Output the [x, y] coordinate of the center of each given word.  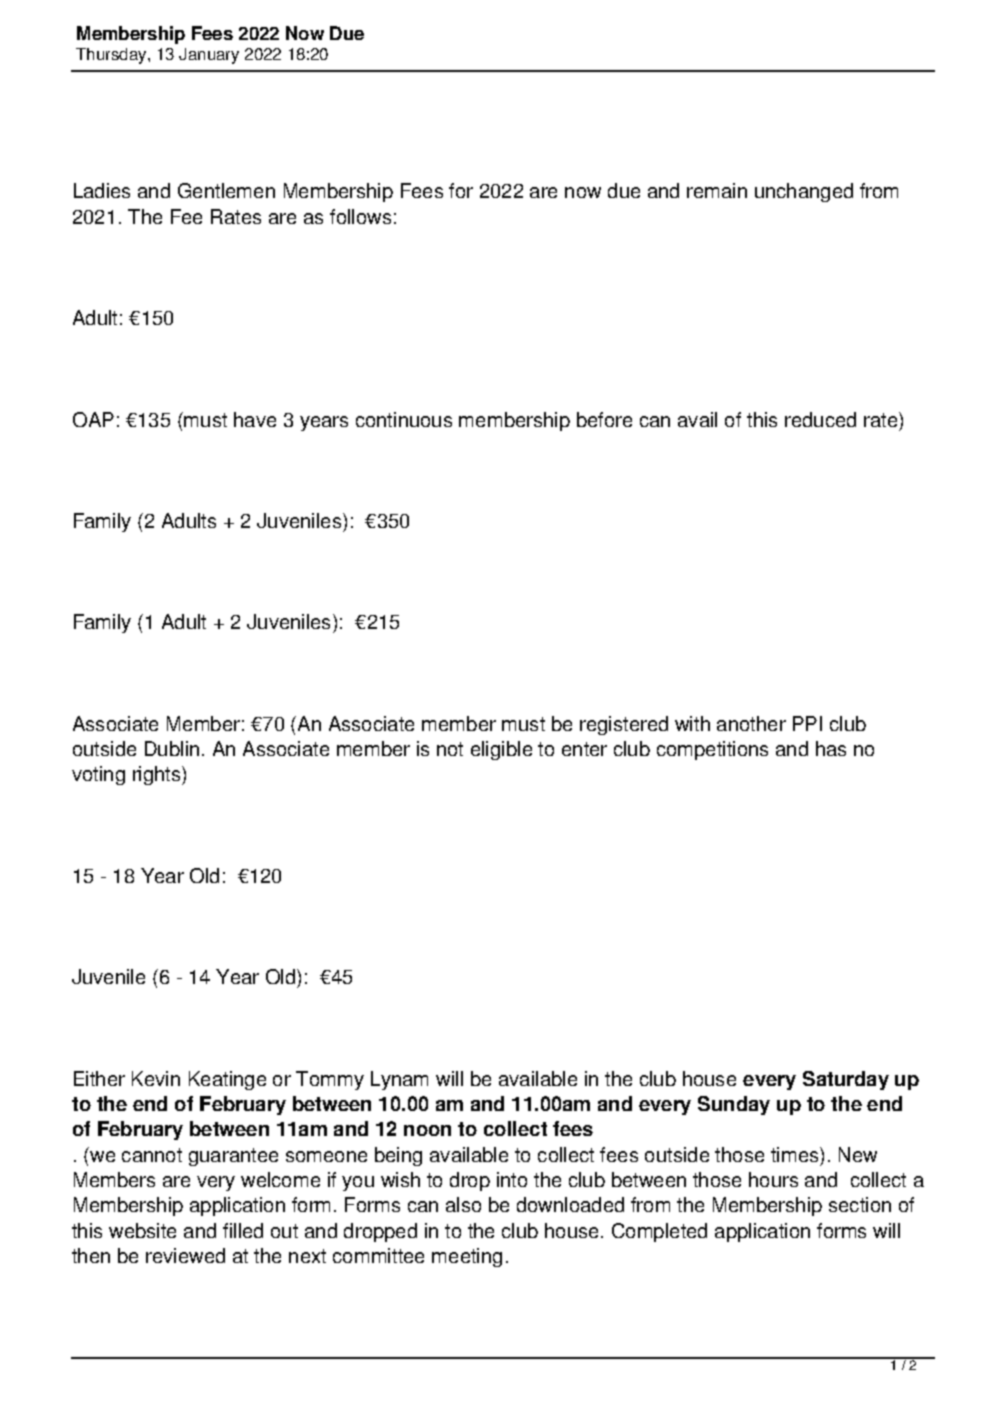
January [209, 56]
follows [360, 216]
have [255, 419]
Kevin [156, 1078]
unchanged [804, 192]
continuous [404, 419]
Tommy [330, 1080]
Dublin [172, 748]
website [142, 1230]
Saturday [846, 1080]
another [751, 723]
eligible [501, 750]
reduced [820, 419]
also [463, 1204]
